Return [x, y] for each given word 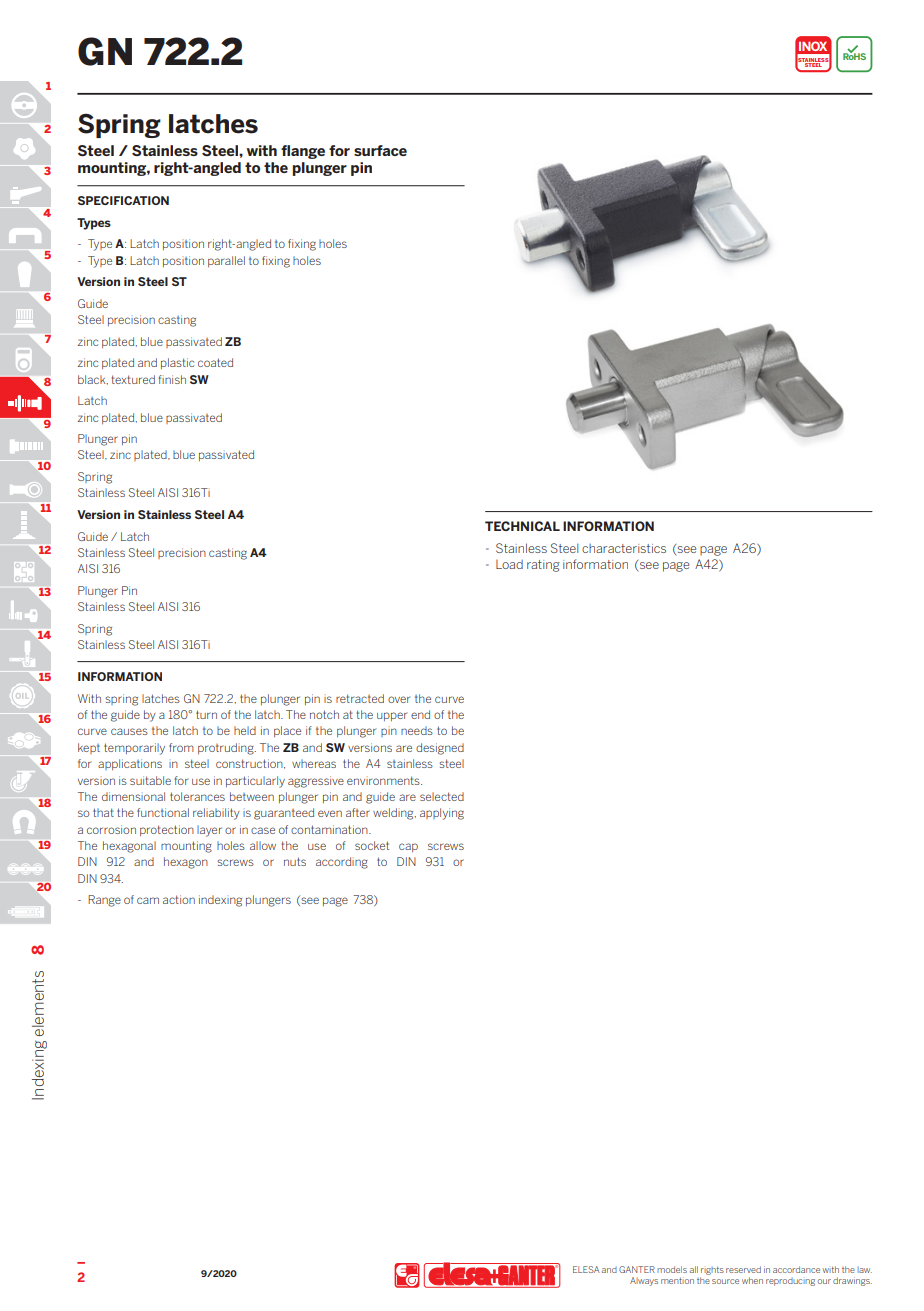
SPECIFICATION [123, 200]
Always [644, 1281]
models [672, 1269]
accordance [796, 1269]
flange [303, 152]
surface [380, 150]
